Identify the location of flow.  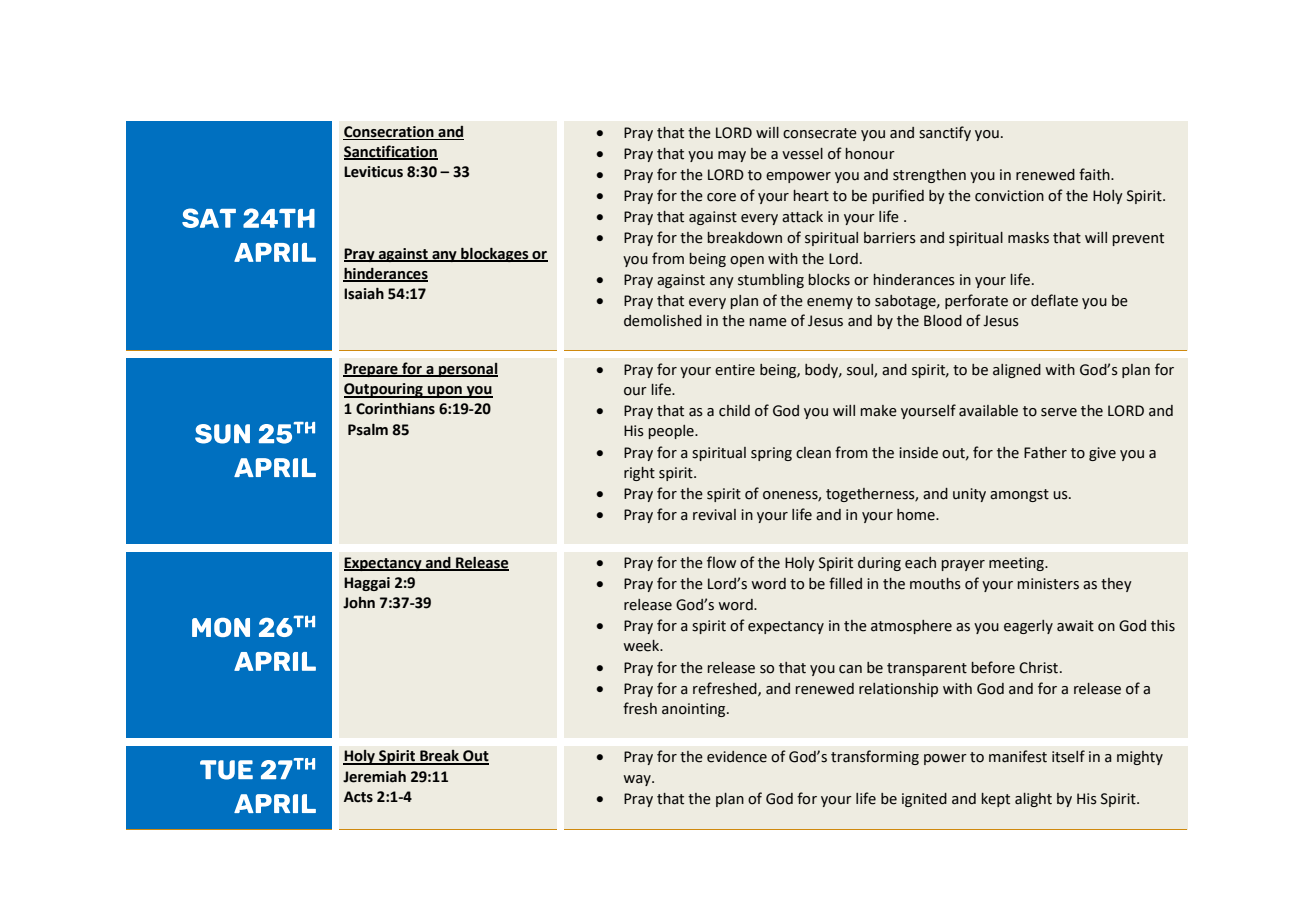
(721, 562).
